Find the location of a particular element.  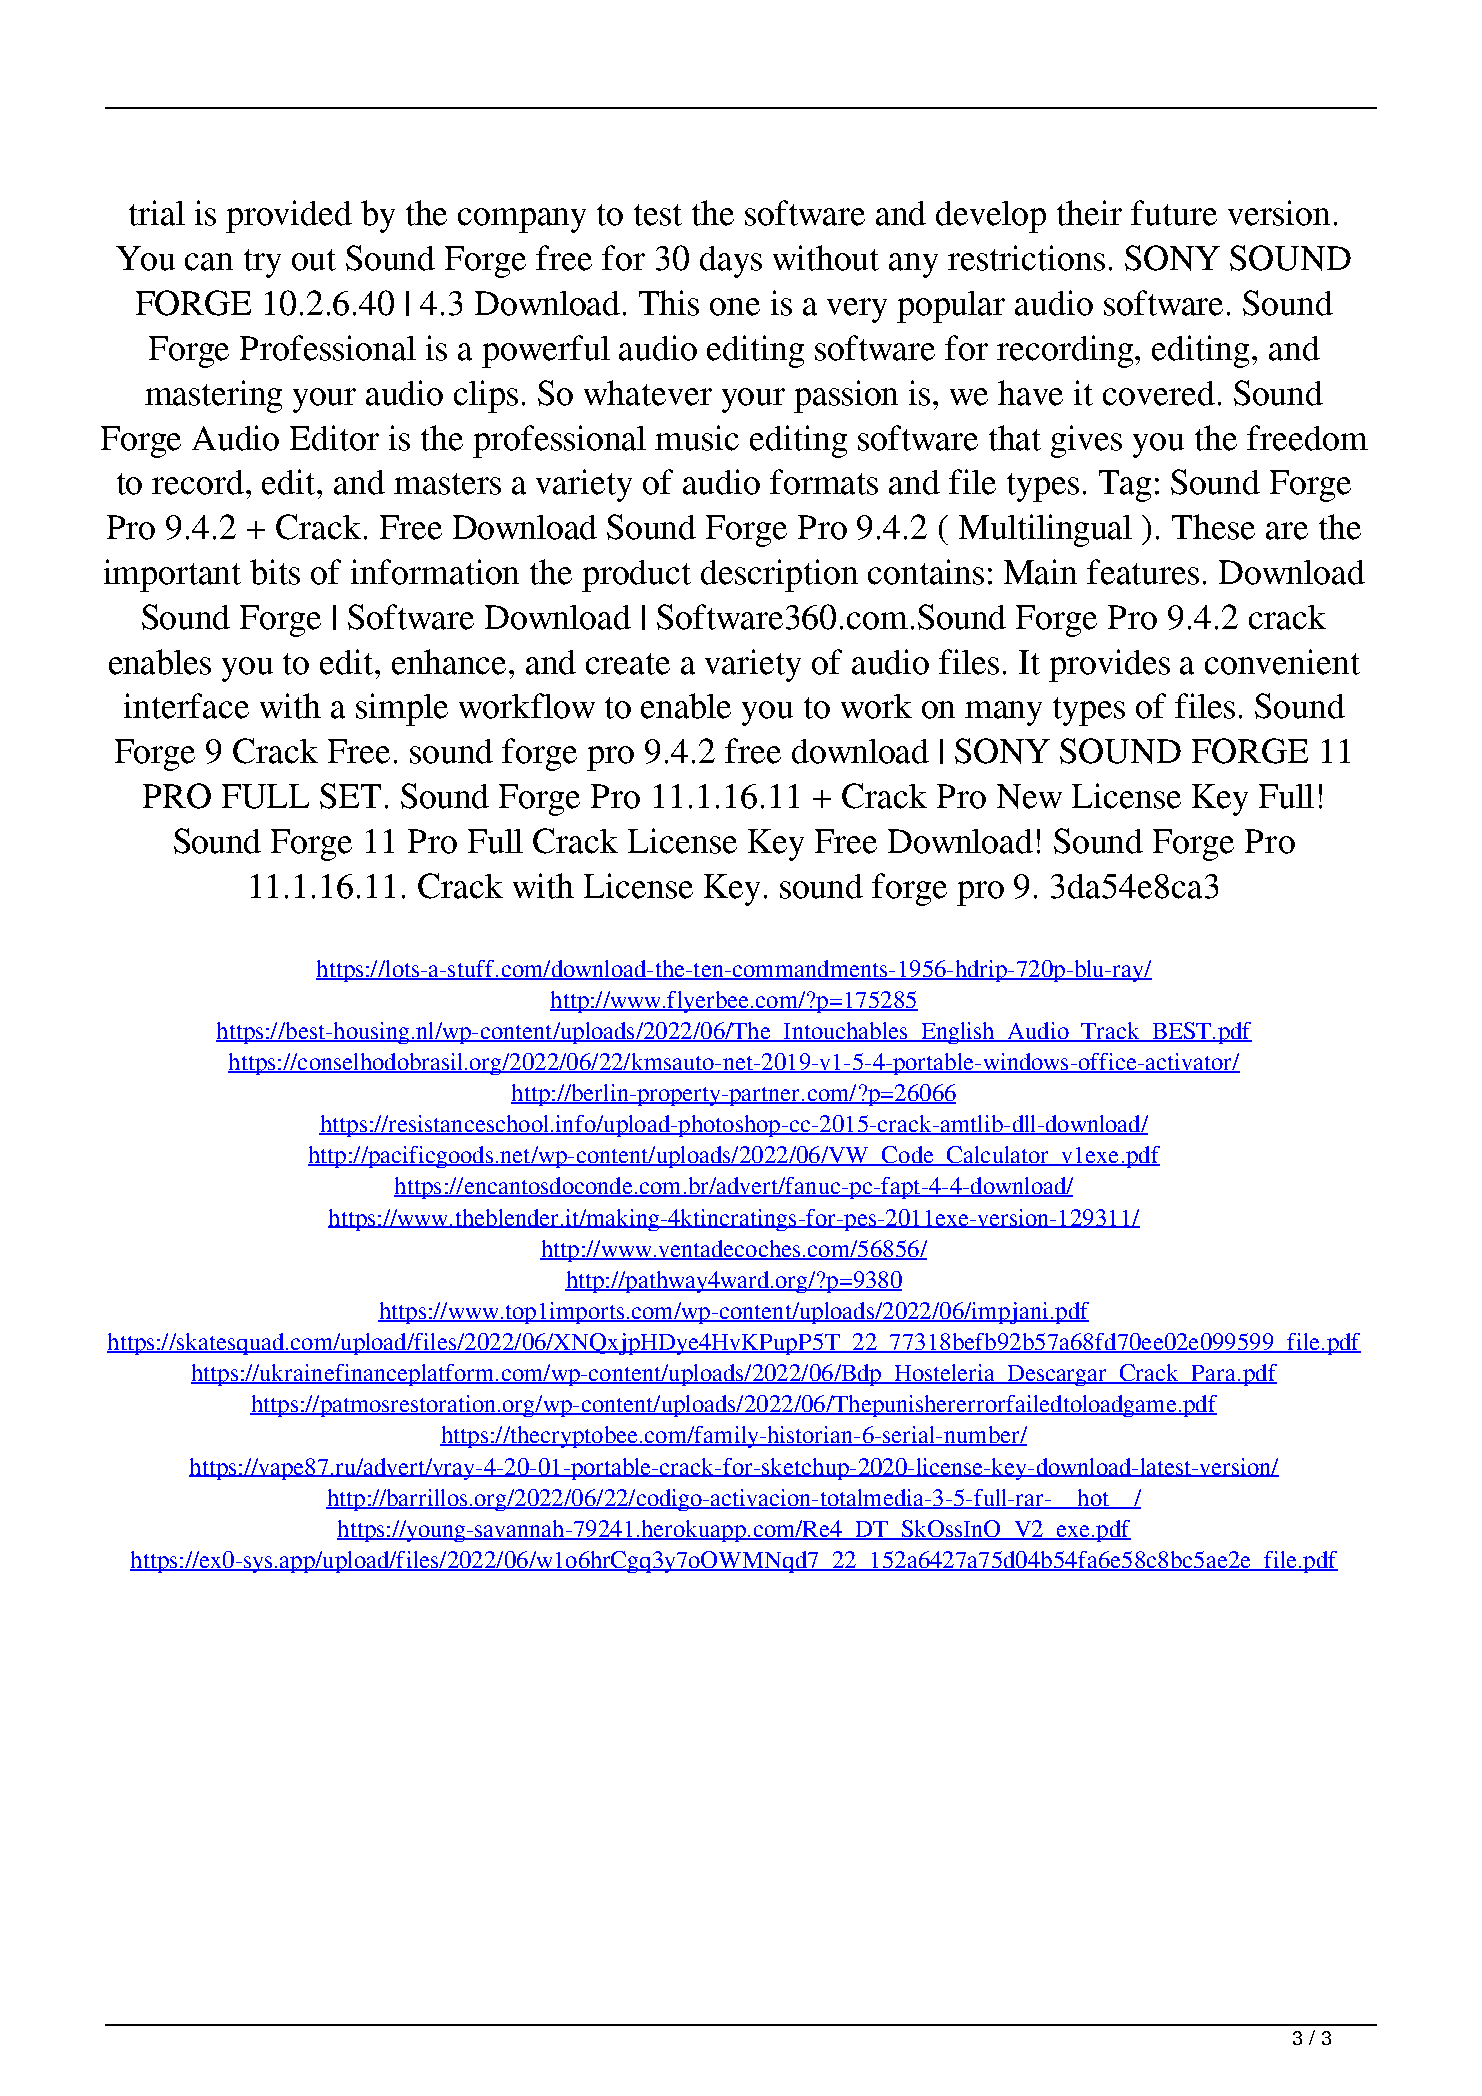

formats is located at coordinates (824, 482).
